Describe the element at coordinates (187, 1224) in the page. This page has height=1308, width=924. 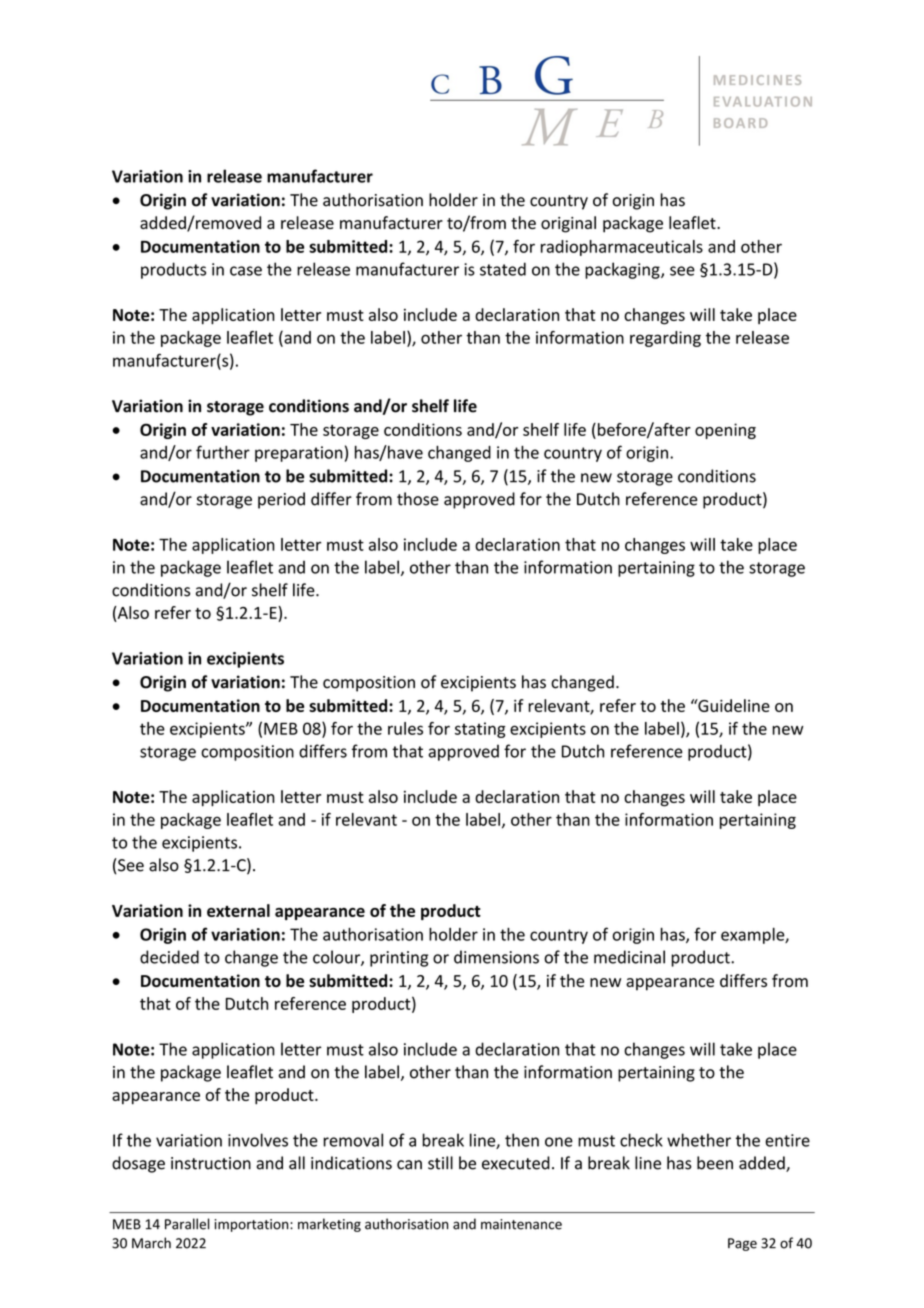
I see `Parallel` at that location.
